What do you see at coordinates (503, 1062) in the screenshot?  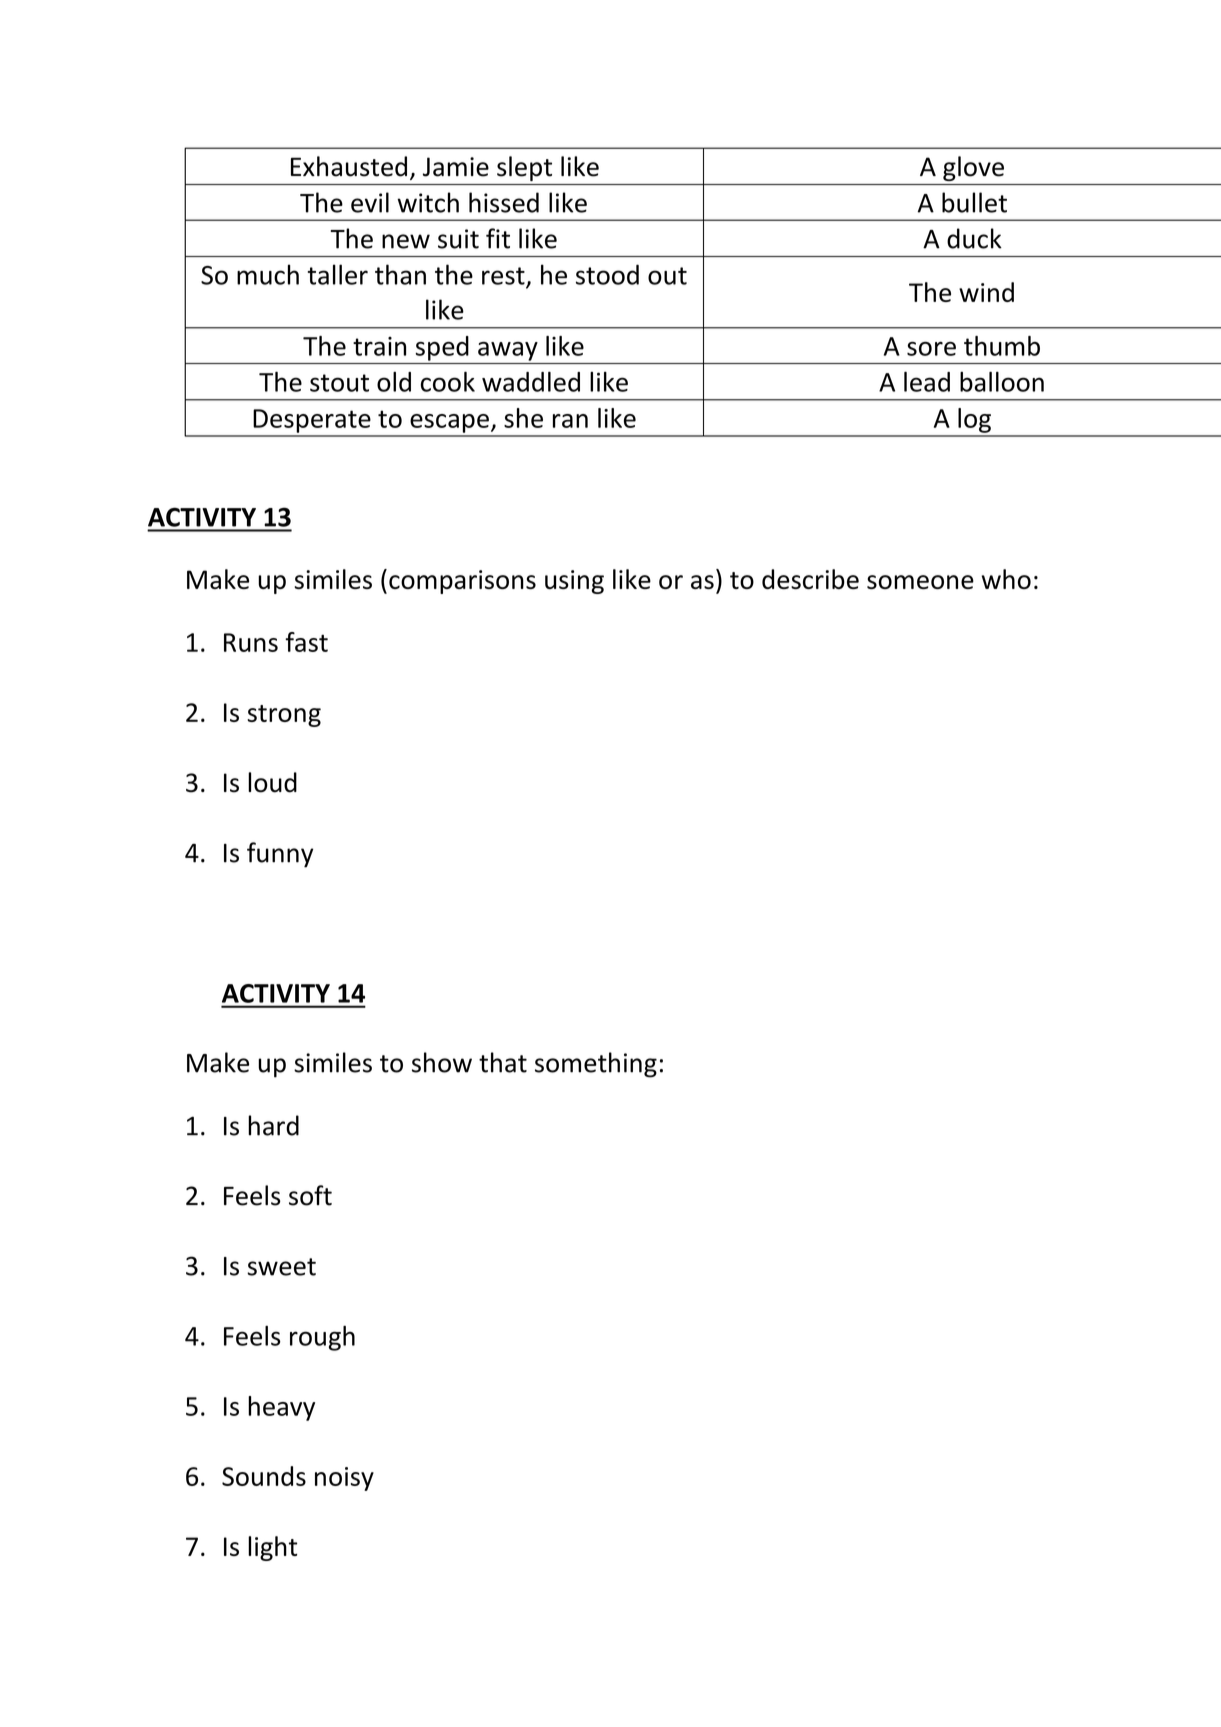 I see `that` at bounding box center [503, 1062].
